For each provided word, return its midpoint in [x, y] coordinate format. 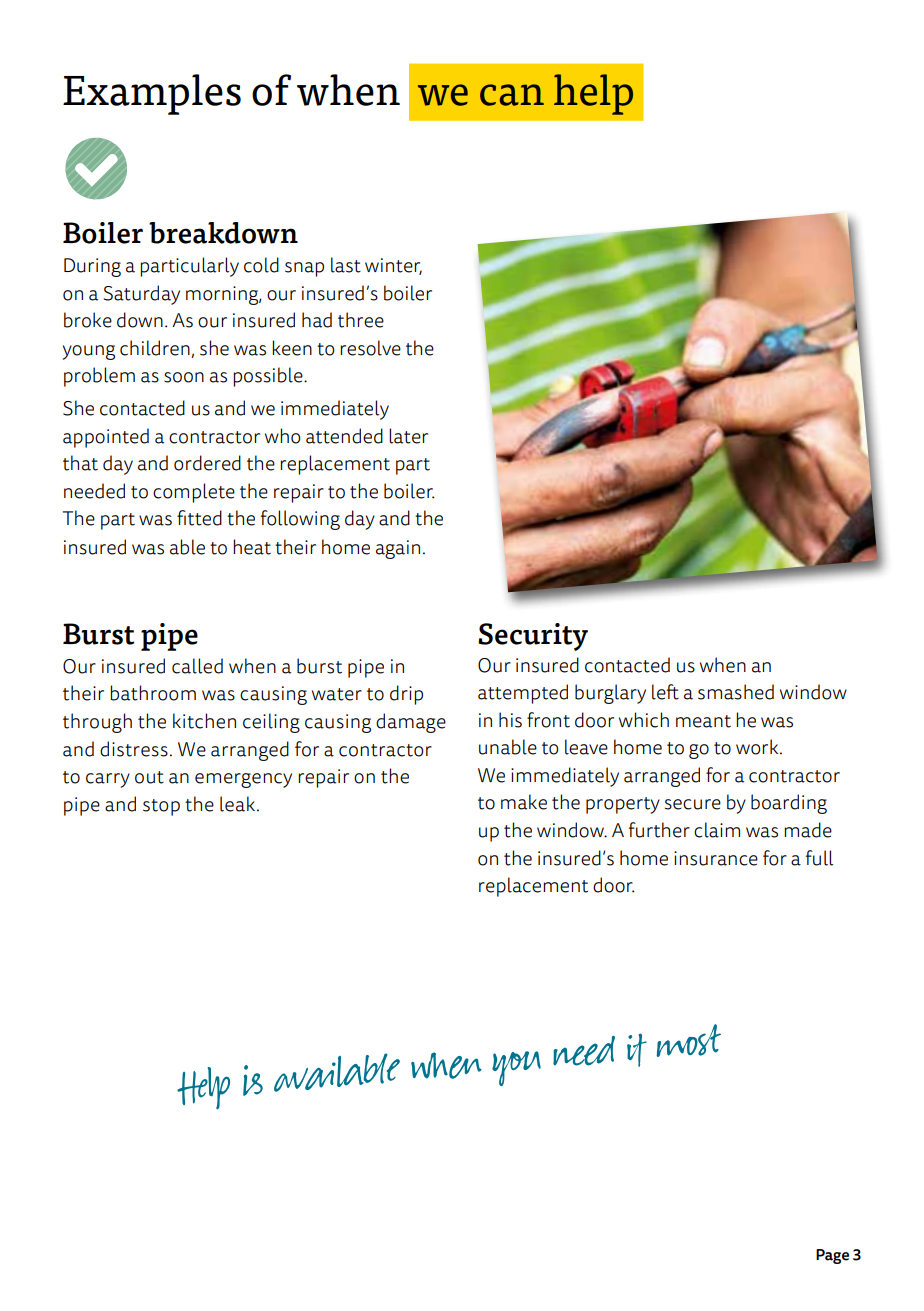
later [408, 436]
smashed [736, 692]
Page [832, 1256]
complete [194, 493]
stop [161, 807]
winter [393, 266]
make [524, 802]
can [512, 95]
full [819, 858]
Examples [152, 94]
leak [237, 804]
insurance [716, 858]
